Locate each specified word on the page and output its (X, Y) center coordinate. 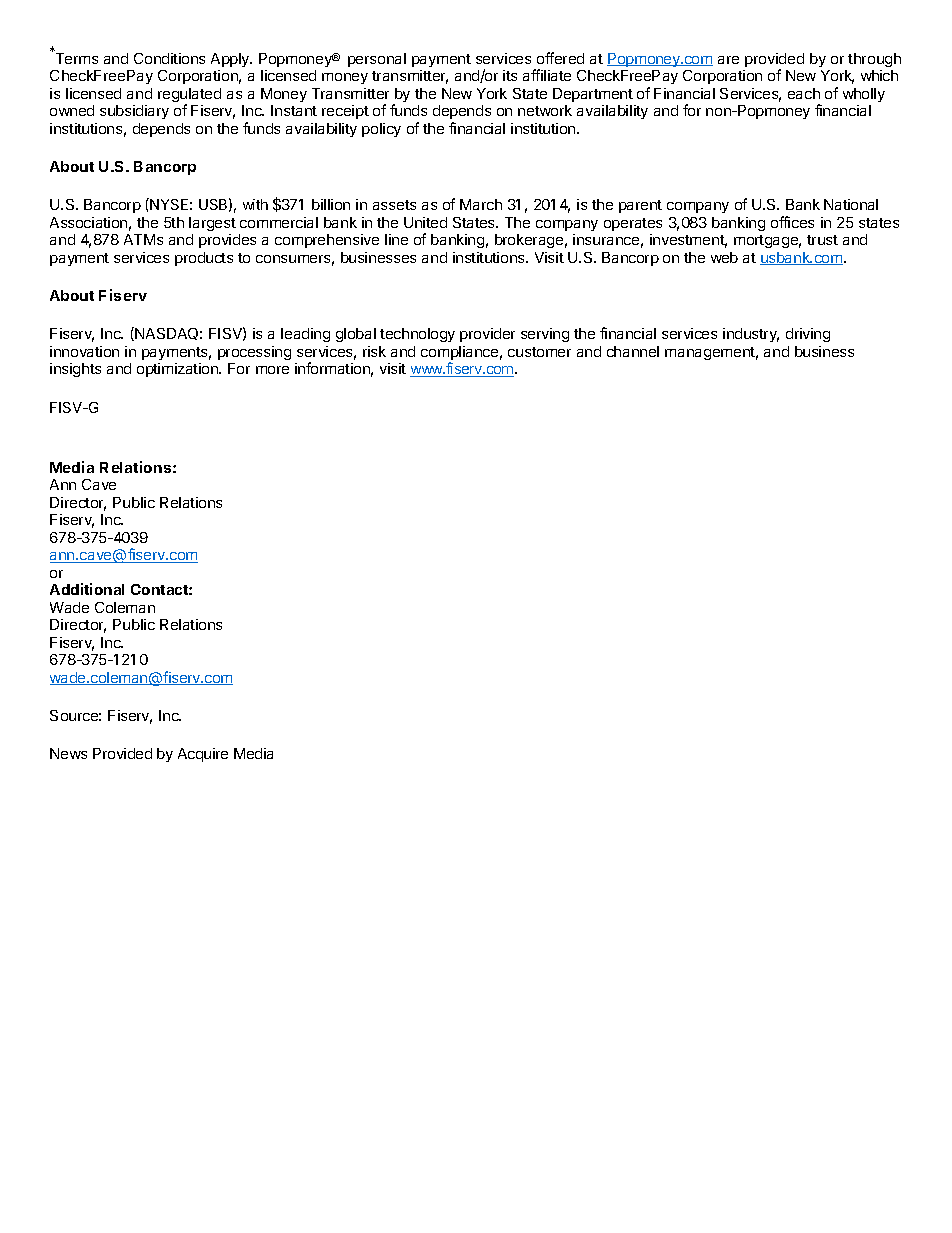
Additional (87, 589)
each (804, 93)
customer (539, 352)
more (272, 370)
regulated (189, 96)
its (510, 75)
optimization (178, 370)
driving (808, 335)
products (204, 259)
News (68, 753)
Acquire (203, 755)
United (425, 222)
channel (633, 351)
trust (822, 240)
